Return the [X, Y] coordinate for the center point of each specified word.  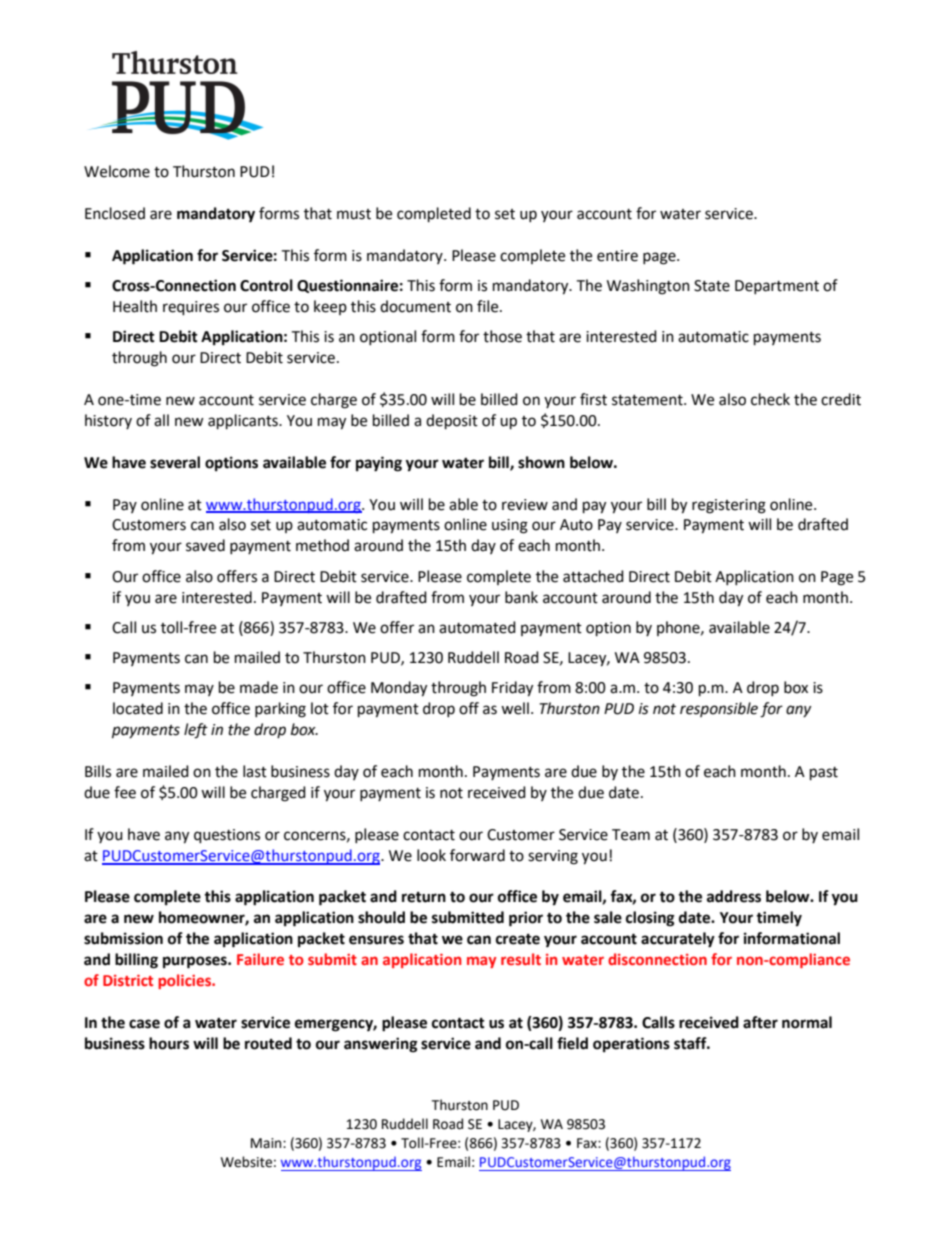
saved [205, 545]
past [824, 774]
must [354, 214]
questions [227, 836]
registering [729, 506]
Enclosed [115, 213]
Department [777, 287]
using [510, 526]
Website [246, 1162]
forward [477, 855]
